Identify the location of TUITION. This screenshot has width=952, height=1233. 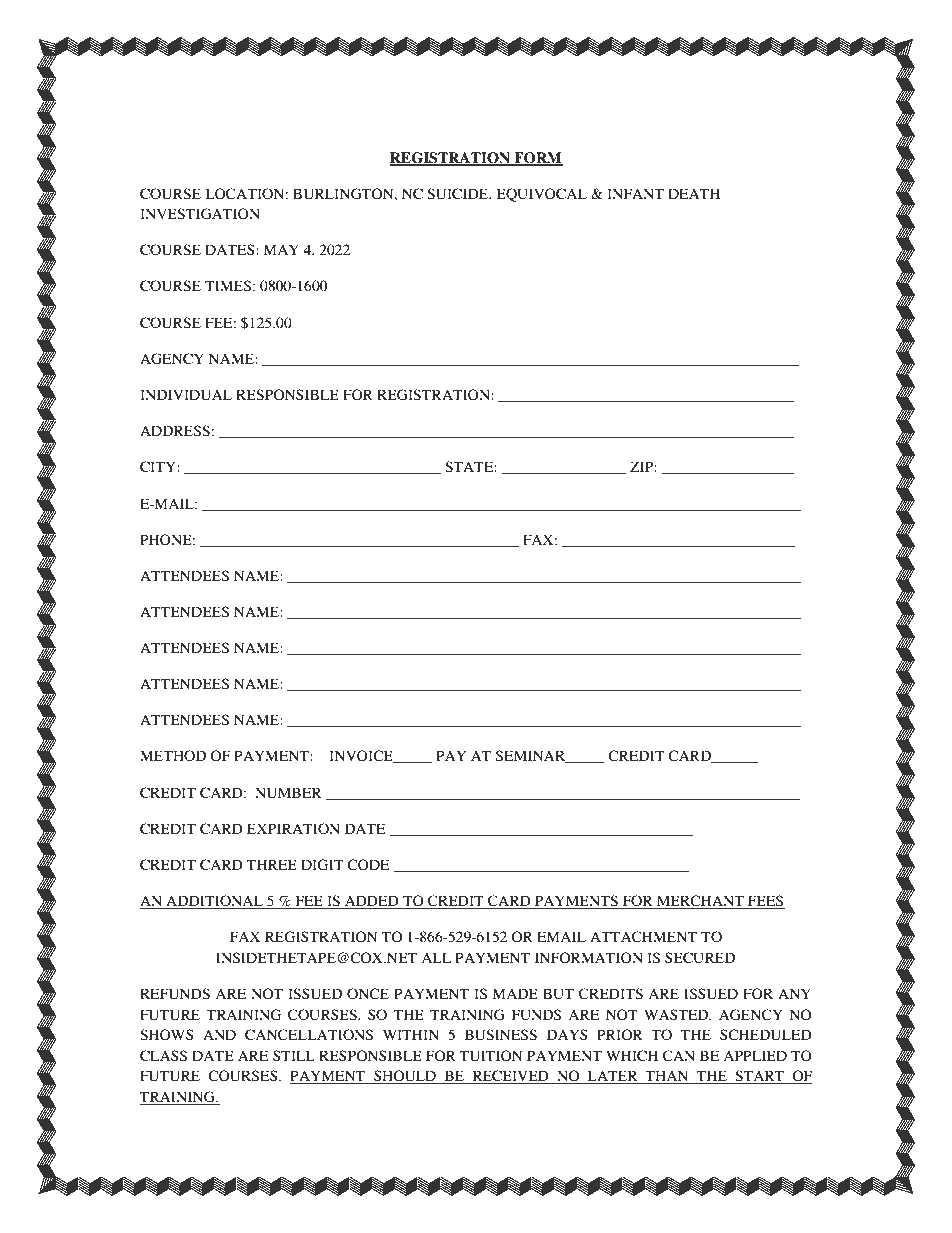
(491, 1056).
